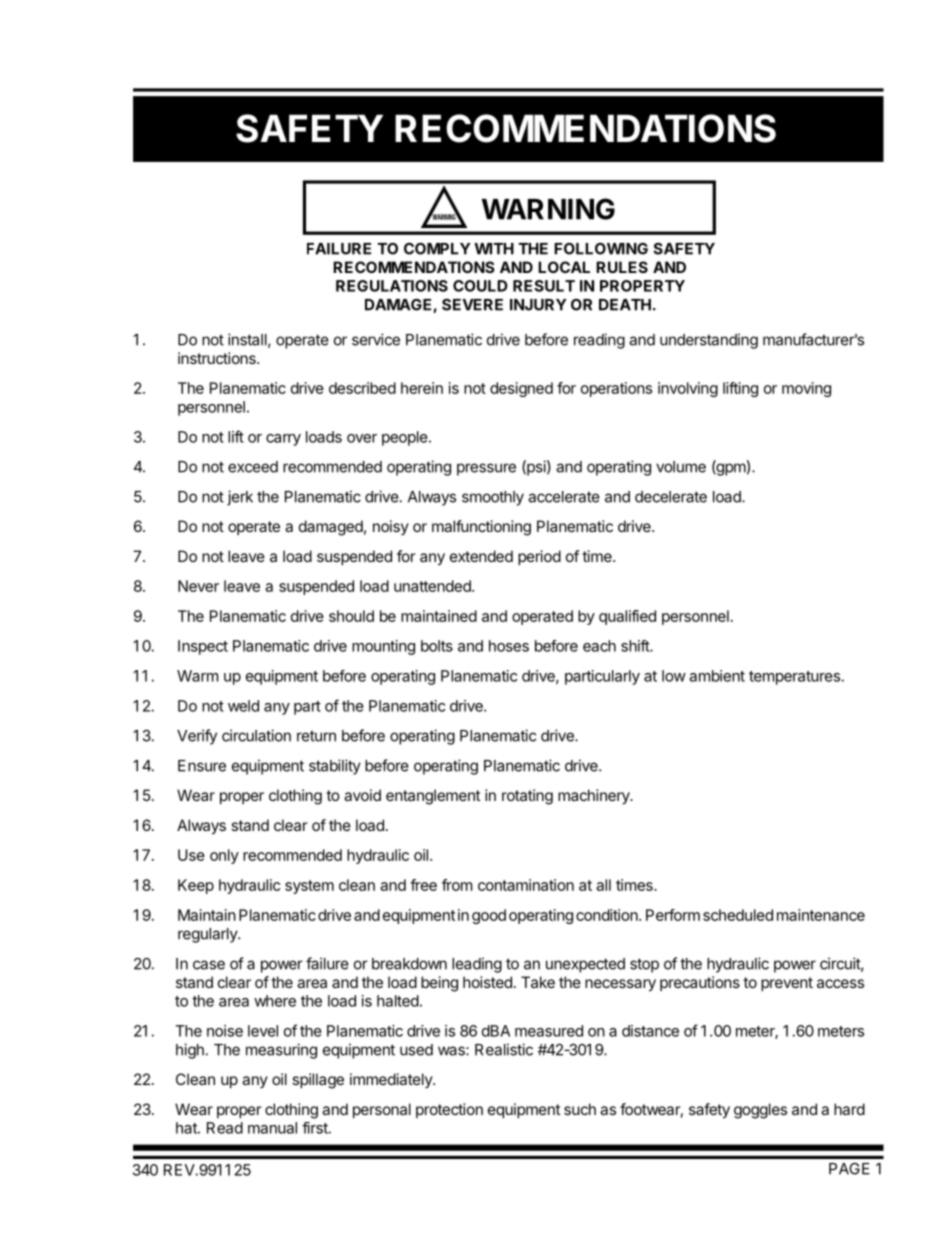  What do you see at coordinates (738, 915) in the screenshot?
I see `scheduled` at bounding box center [738, 915].
